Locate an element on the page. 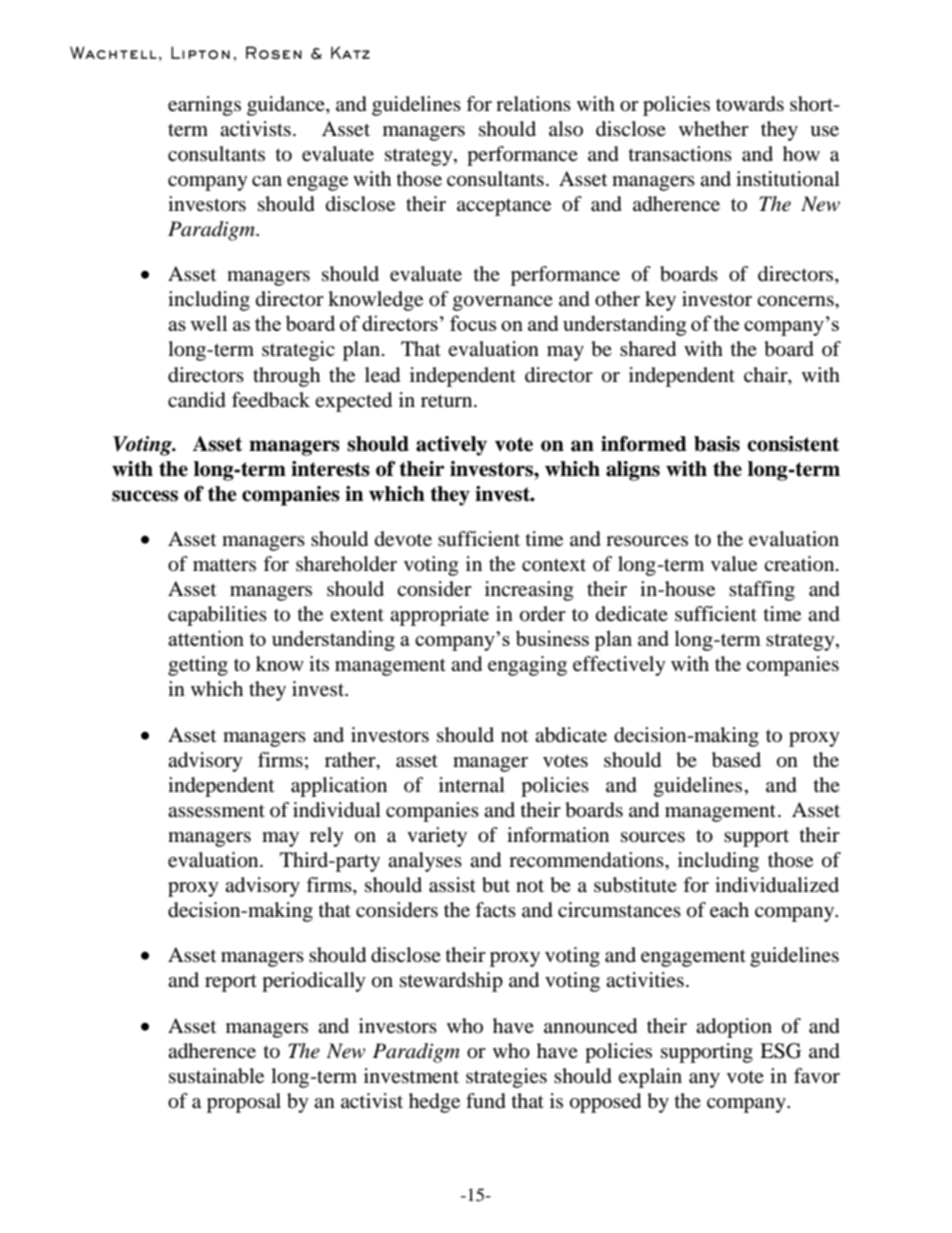 The height and width of the page is (1233, 952). guidance is located at coordinates (287, 106).
